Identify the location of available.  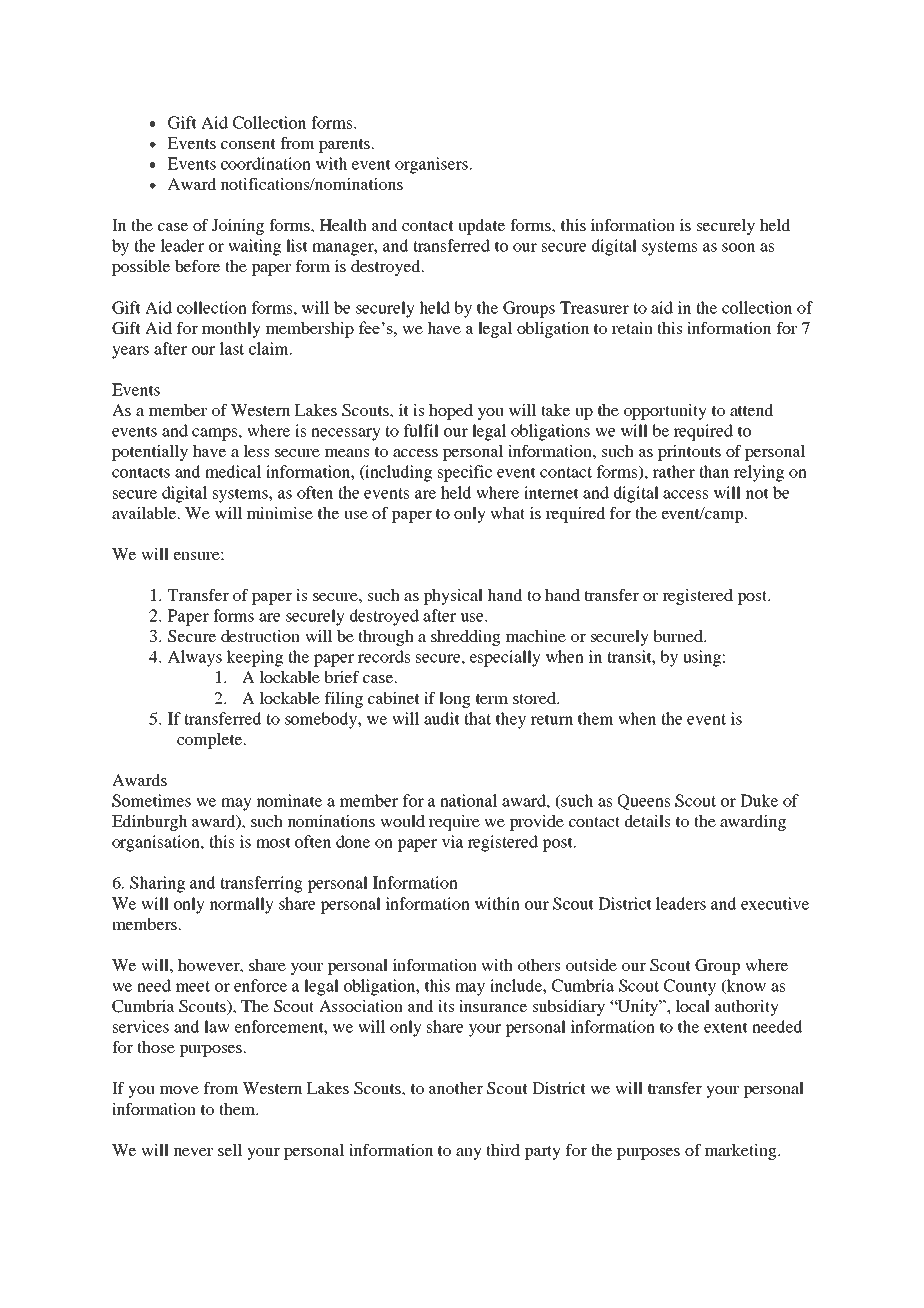
(144, 513).
